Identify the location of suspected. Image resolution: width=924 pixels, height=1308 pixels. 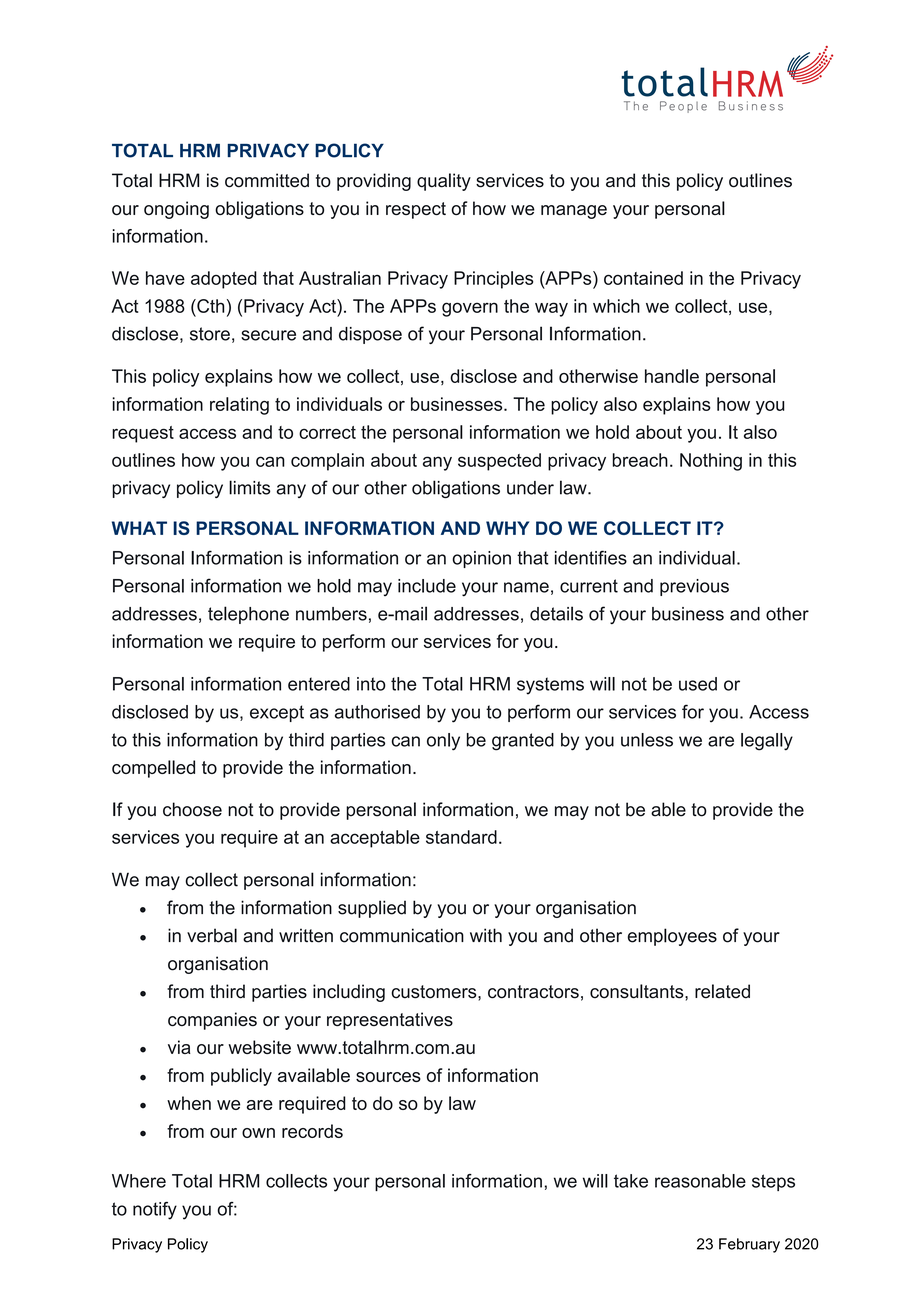
(499, 462).
